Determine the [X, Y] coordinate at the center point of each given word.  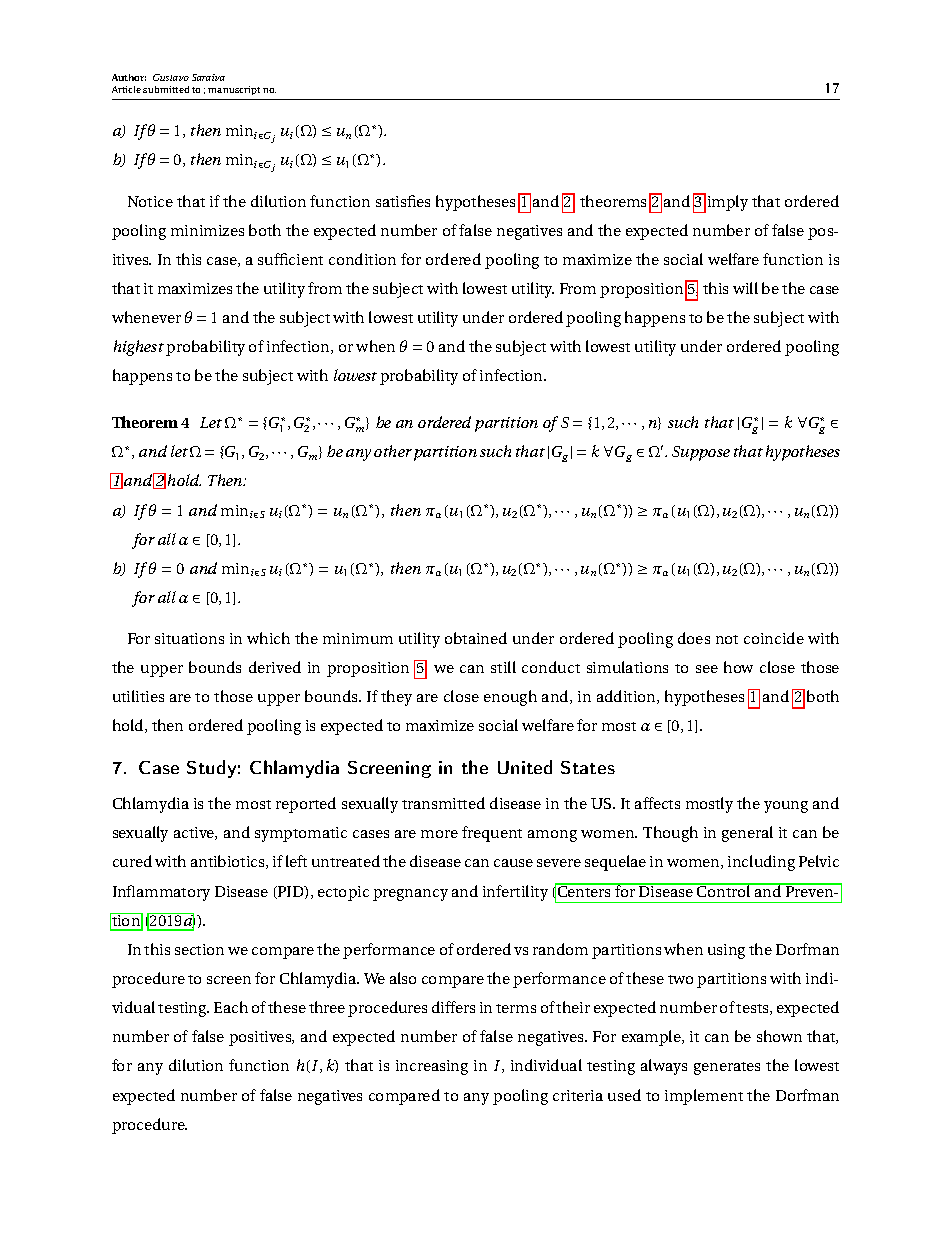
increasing [432, 1067]
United [525, 767]
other [393, 451]
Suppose [701, 453]
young [786, 807]
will [745, 288]
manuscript [234, 90]
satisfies [403, 201]
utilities [138, 696]
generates [727, 1068]
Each [231, 1007]
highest [139, 348]
